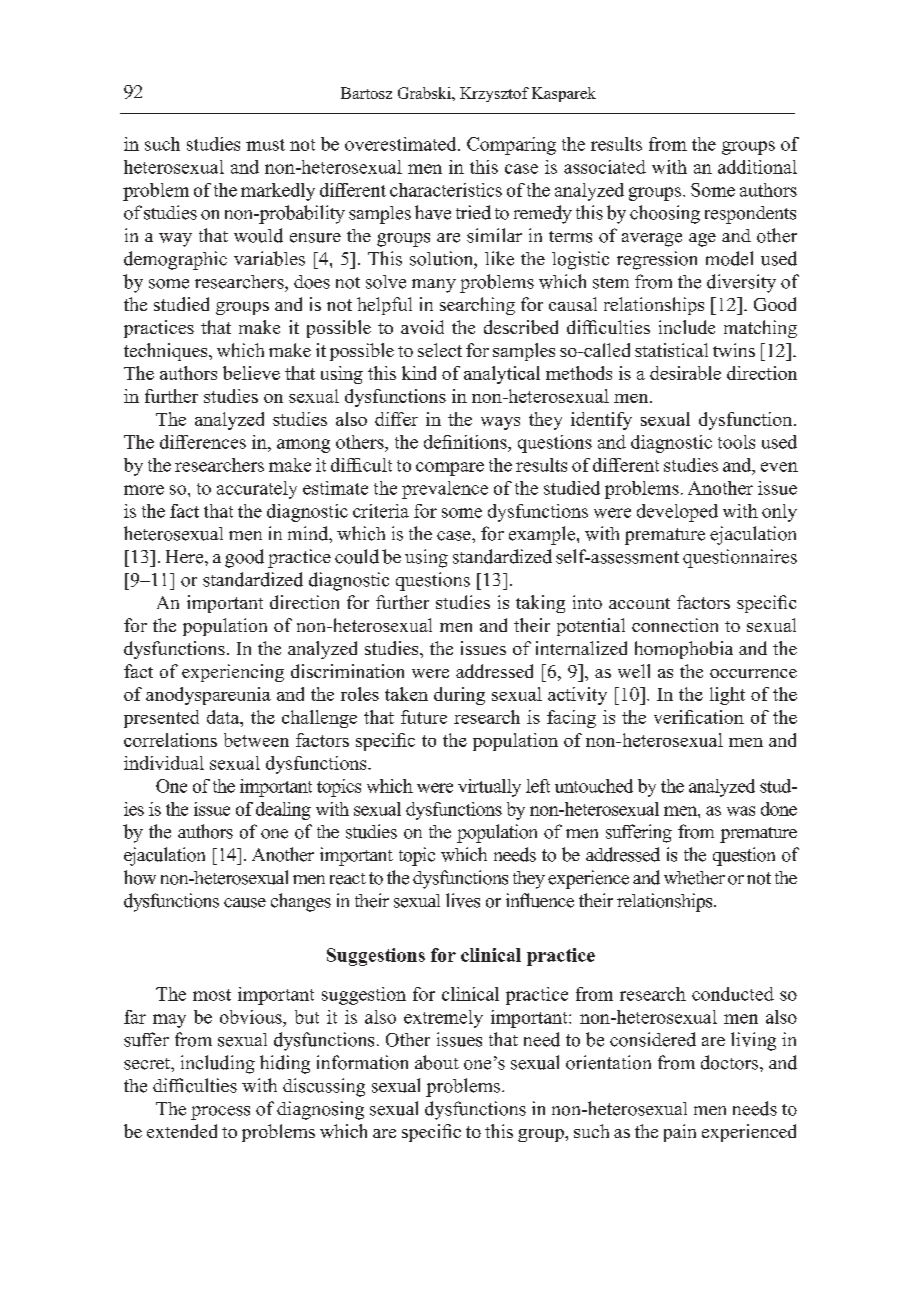  What do you see at coordinates (494, 94) in the screenshot?
I see `Krzysztof` at bounding box center [494, 94].
